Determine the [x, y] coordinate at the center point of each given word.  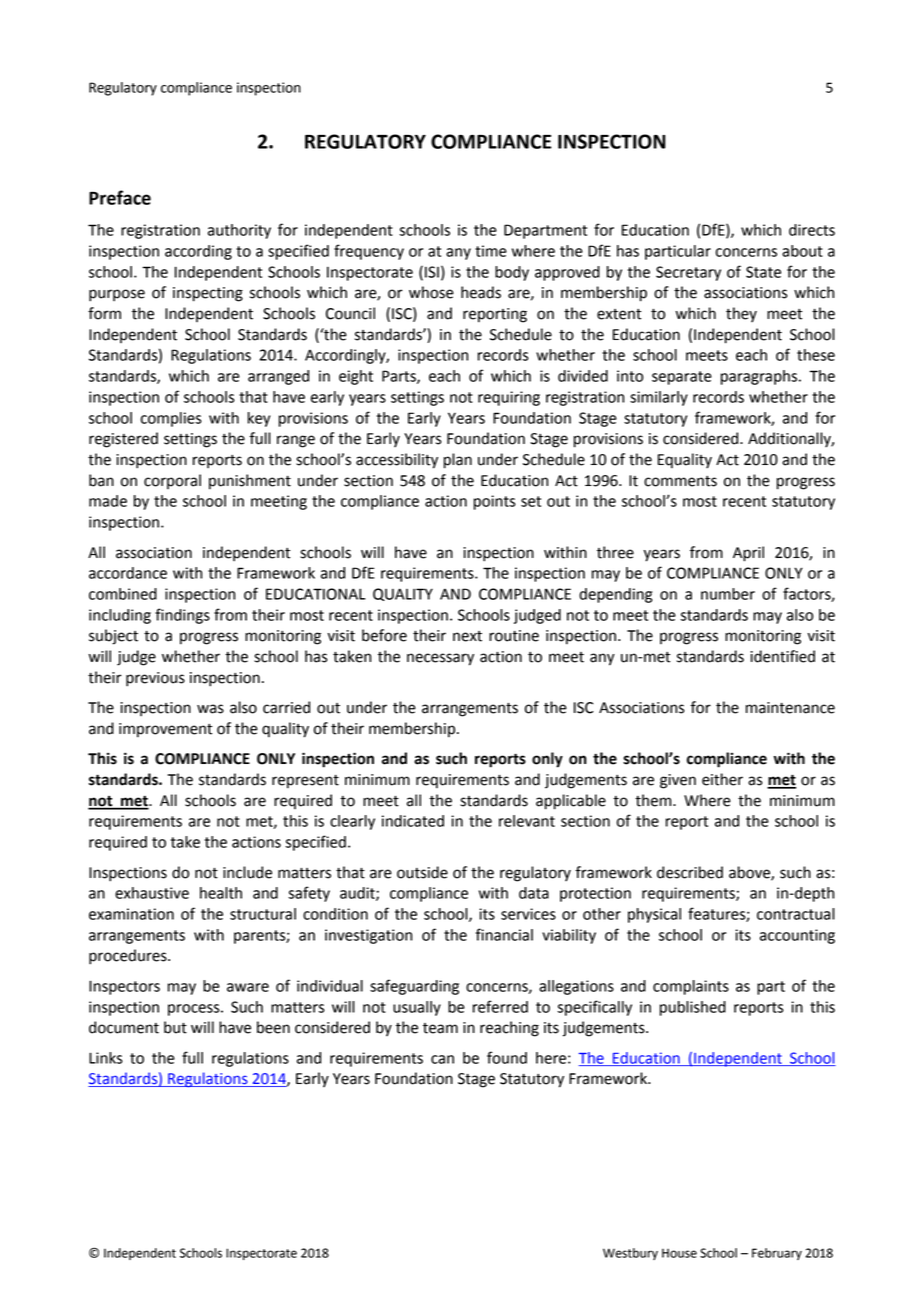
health [221, 893]
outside [422, 872]
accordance [128, 573]
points [495, 502]
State [763, 272]
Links [106, 1058]
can [442, 1059]
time [491, 251]
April [748, 554]
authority [239, 231]
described [690, 872]
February [777, 1254]
